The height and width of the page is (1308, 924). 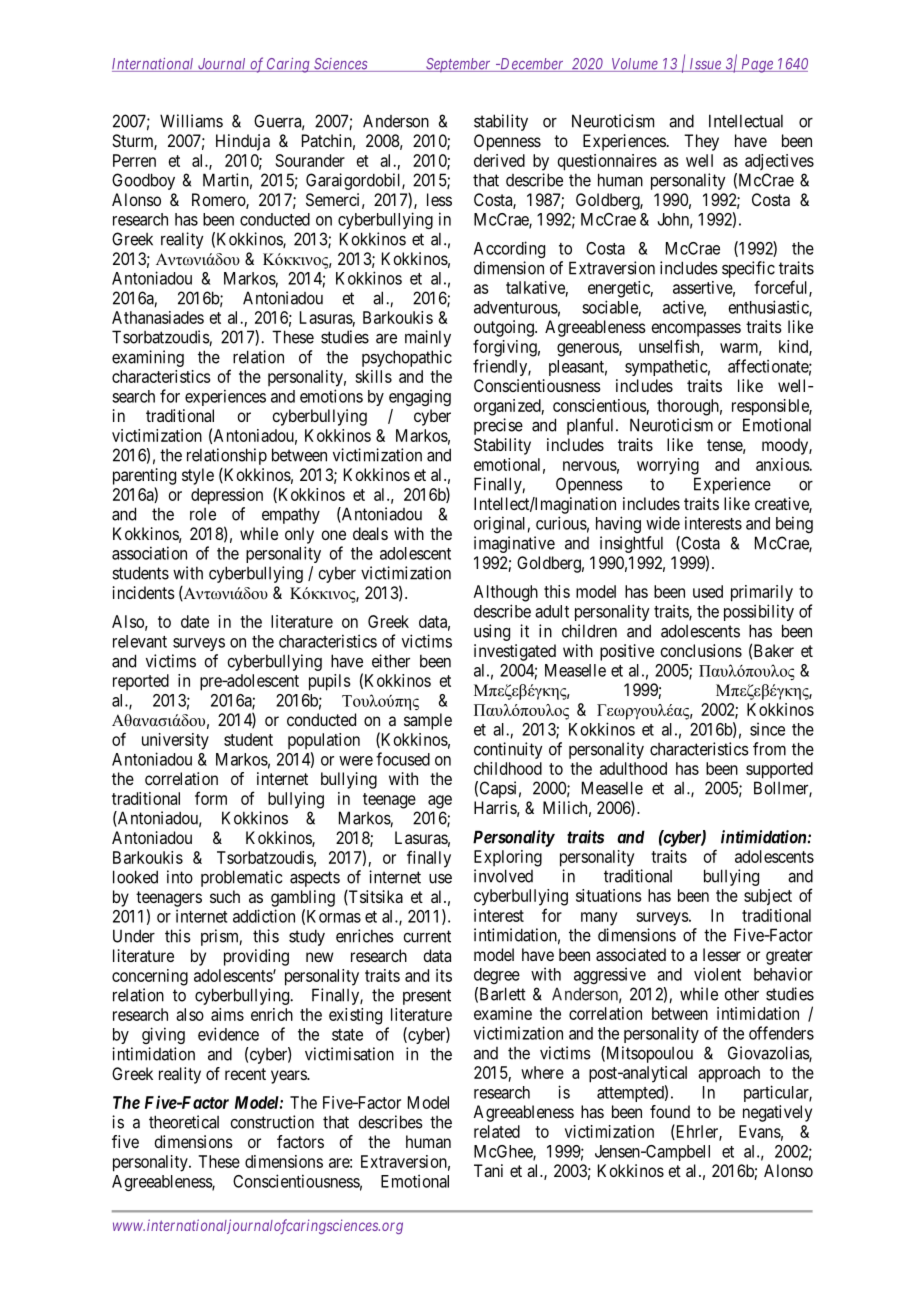 What do you see at coordinates (497, 1131) in the page?
I see `related` at bounding box center [497, 1131].
